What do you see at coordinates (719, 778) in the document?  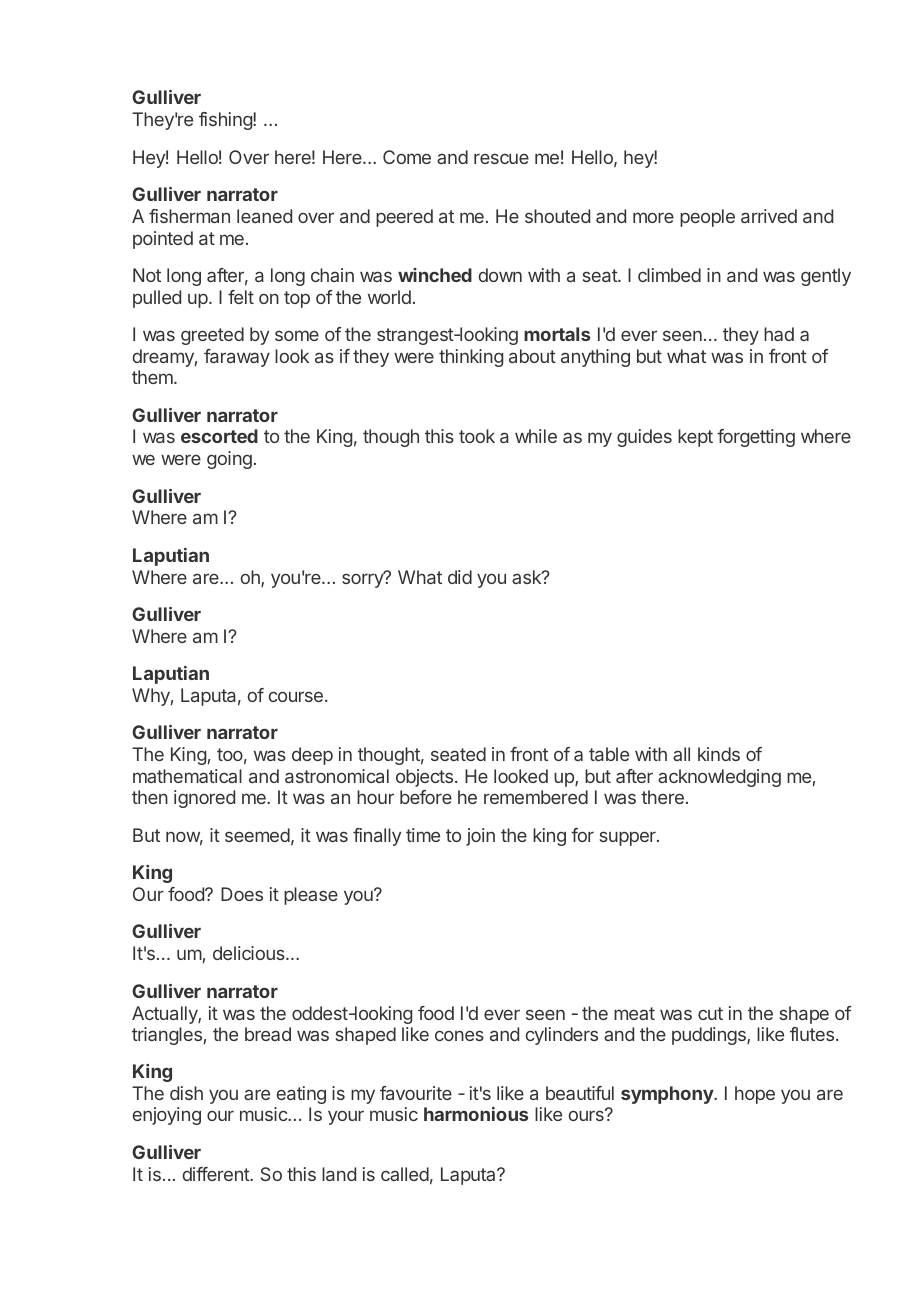 I see `acknowledging` at bounding box center [719, 778].
